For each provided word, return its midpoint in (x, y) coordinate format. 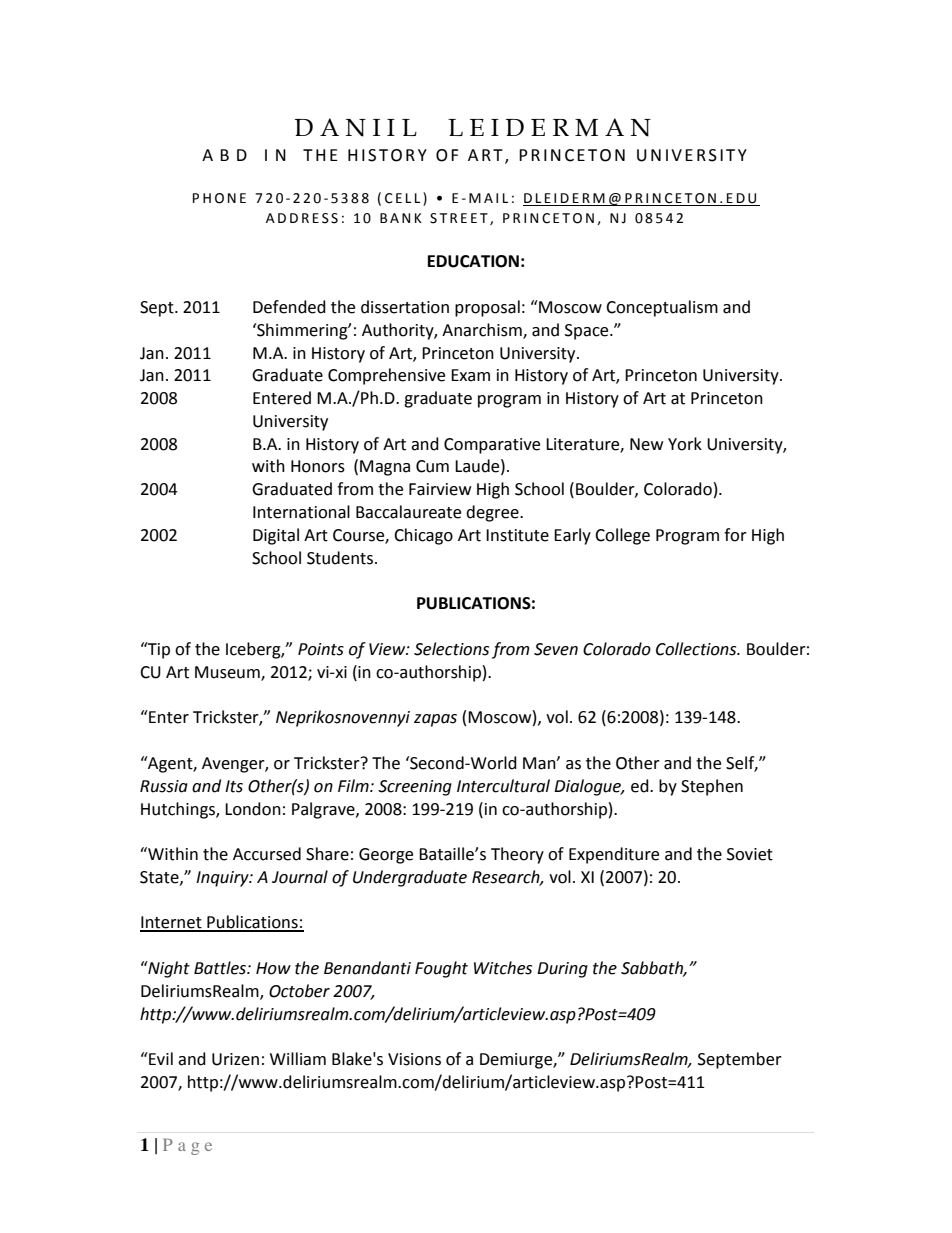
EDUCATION (473, 261)
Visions (414, 1059)
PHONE (219, 198)
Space (588, 332)
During (562, 970)
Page (187, 1146)
